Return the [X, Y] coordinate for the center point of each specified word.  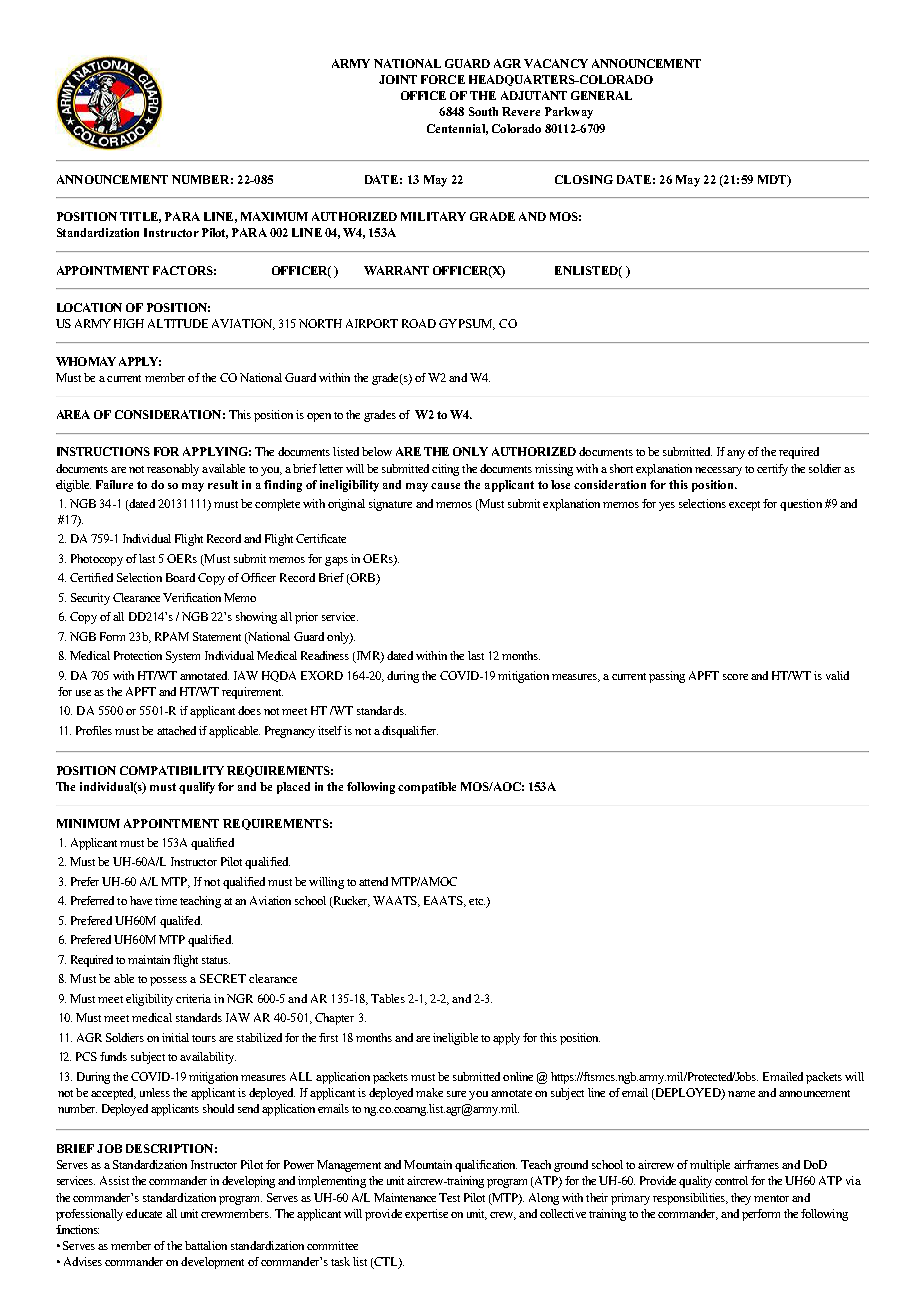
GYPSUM [467, 324]
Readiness [325, 655]
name [741, 1094]
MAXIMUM [274, 216]
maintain [149, 959]
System [183, 657]
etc [477, 901]
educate [144, 1213]
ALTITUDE [178, 323]
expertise [426, 1215]
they [741, 1199]
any [736, 454]
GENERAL [601, 95]
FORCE [443, 79]
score [735, 677]
